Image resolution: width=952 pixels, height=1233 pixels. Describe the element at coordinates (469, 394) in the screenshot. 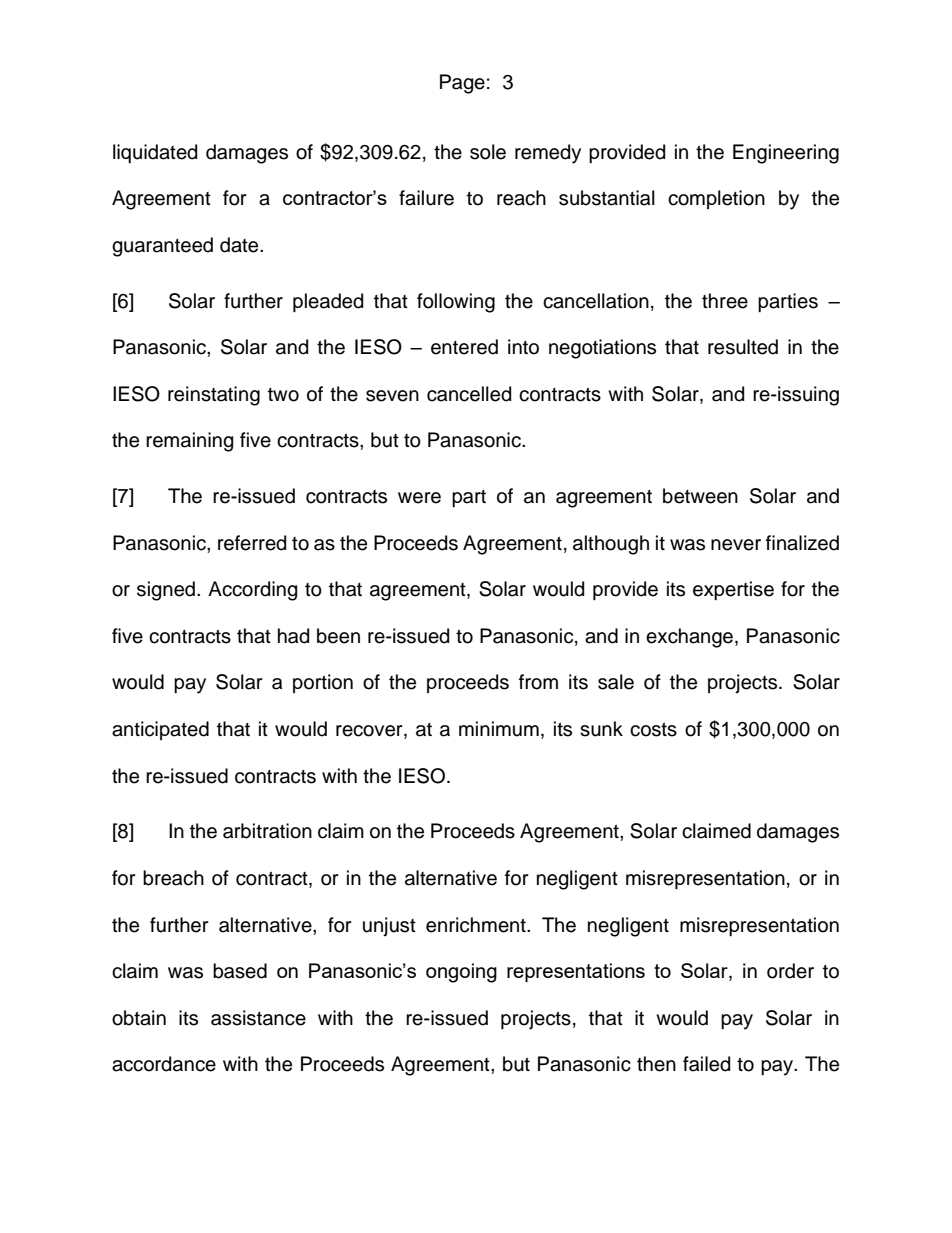

I see `cancelled` at that location.
